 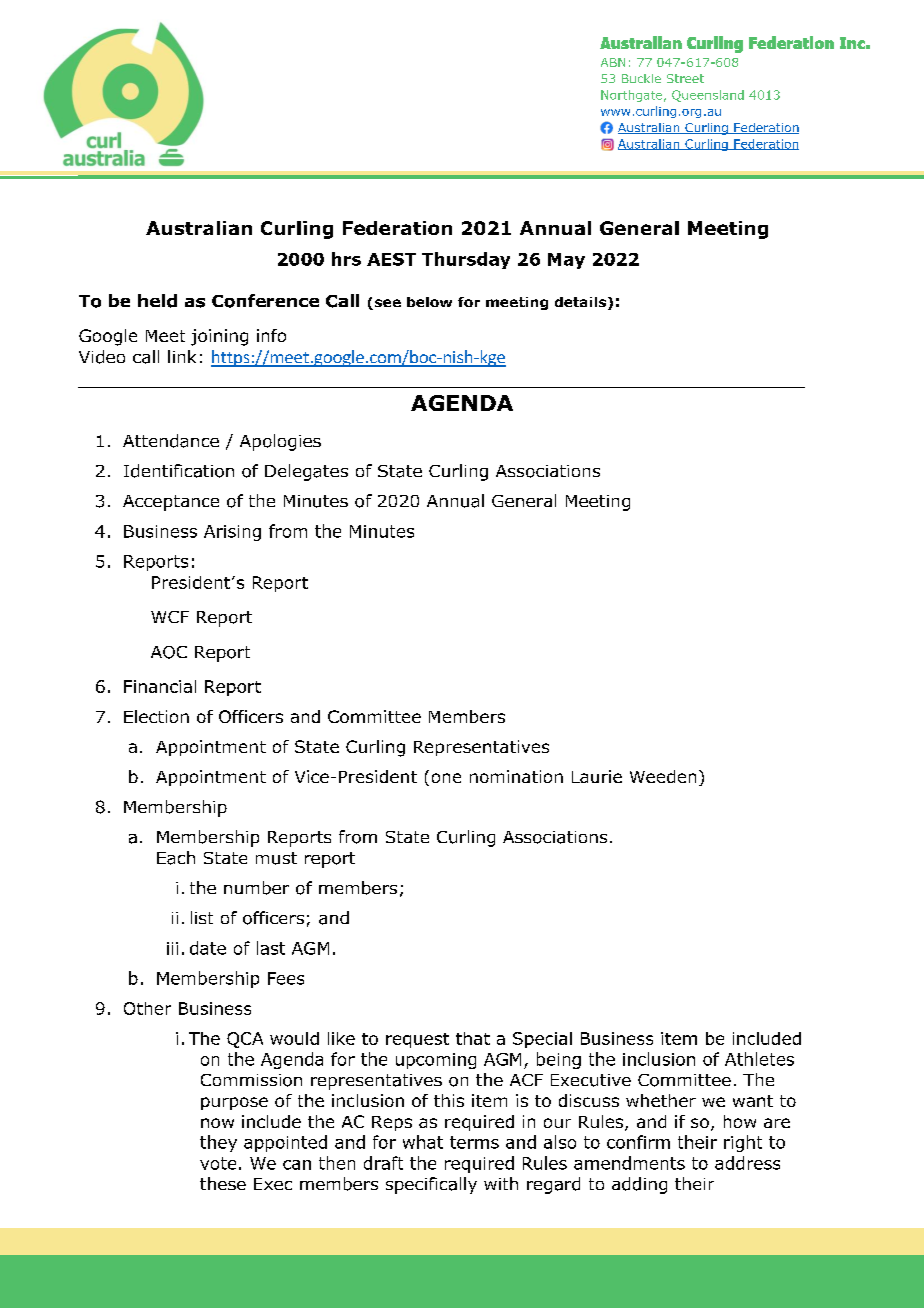 What do you see at coordinates (170, 617) in the page?
I see `WCF` at bounding box center [170, 617].
